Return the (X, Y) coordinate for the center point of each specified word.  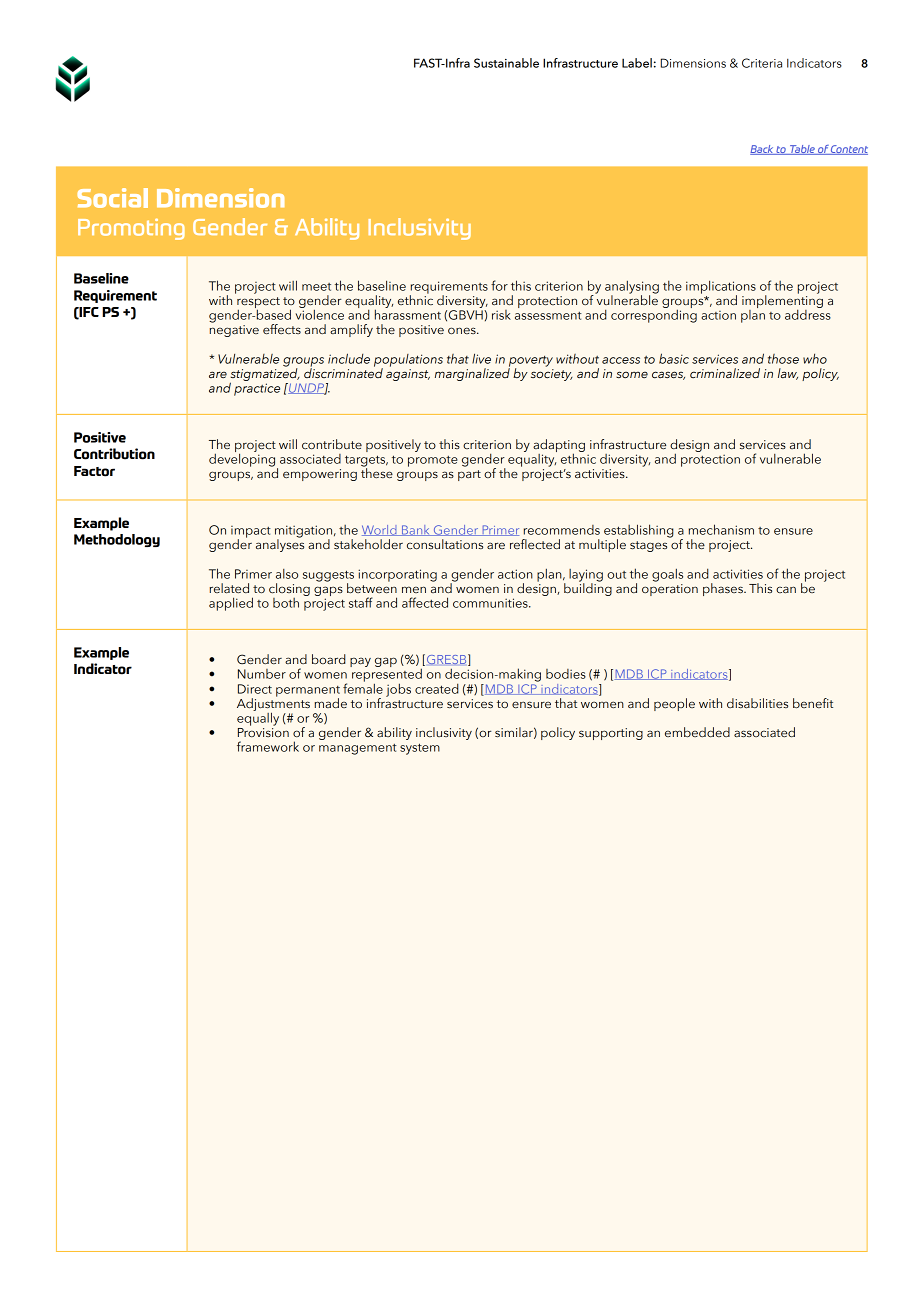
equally (258, 718)
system (420, 749)
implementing (782, 302)
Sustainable (506, 63)
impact (251, 533)
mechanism (721, 529)
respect (258, 304)
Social (112, 198)
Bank (416, 530)
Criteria (762, 63)
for (499, 285)
